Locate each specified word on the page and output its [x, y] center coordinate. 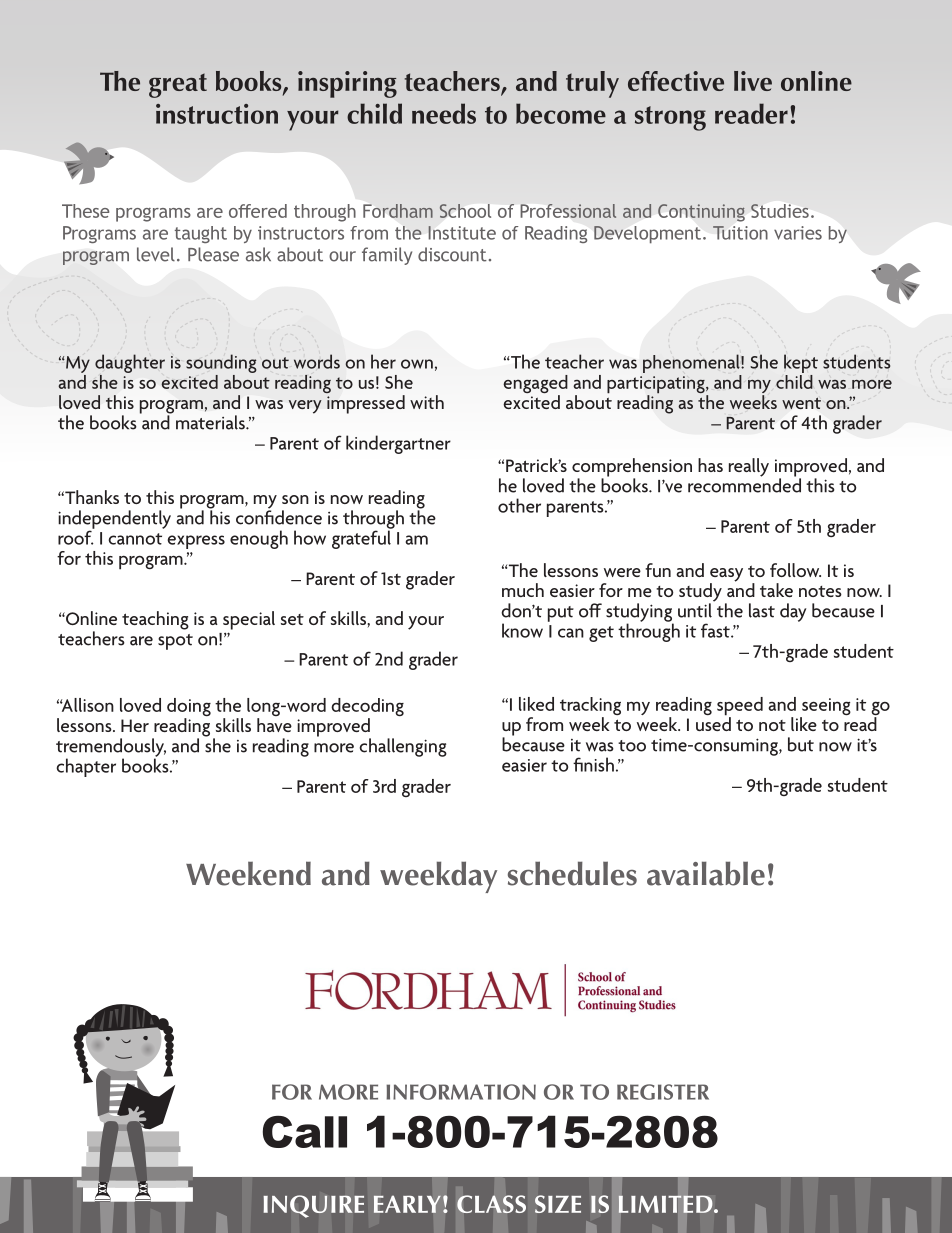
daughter [130, 363]
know [522, 630]
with [427, 402]
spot [175, 642]
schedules [572, 873]
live [753, 81]
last [762, 610]
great [178, 85]
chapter [86, 767]
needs [444, 113]
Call [305, 1132]
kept [801, 363]
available [706, 873]
